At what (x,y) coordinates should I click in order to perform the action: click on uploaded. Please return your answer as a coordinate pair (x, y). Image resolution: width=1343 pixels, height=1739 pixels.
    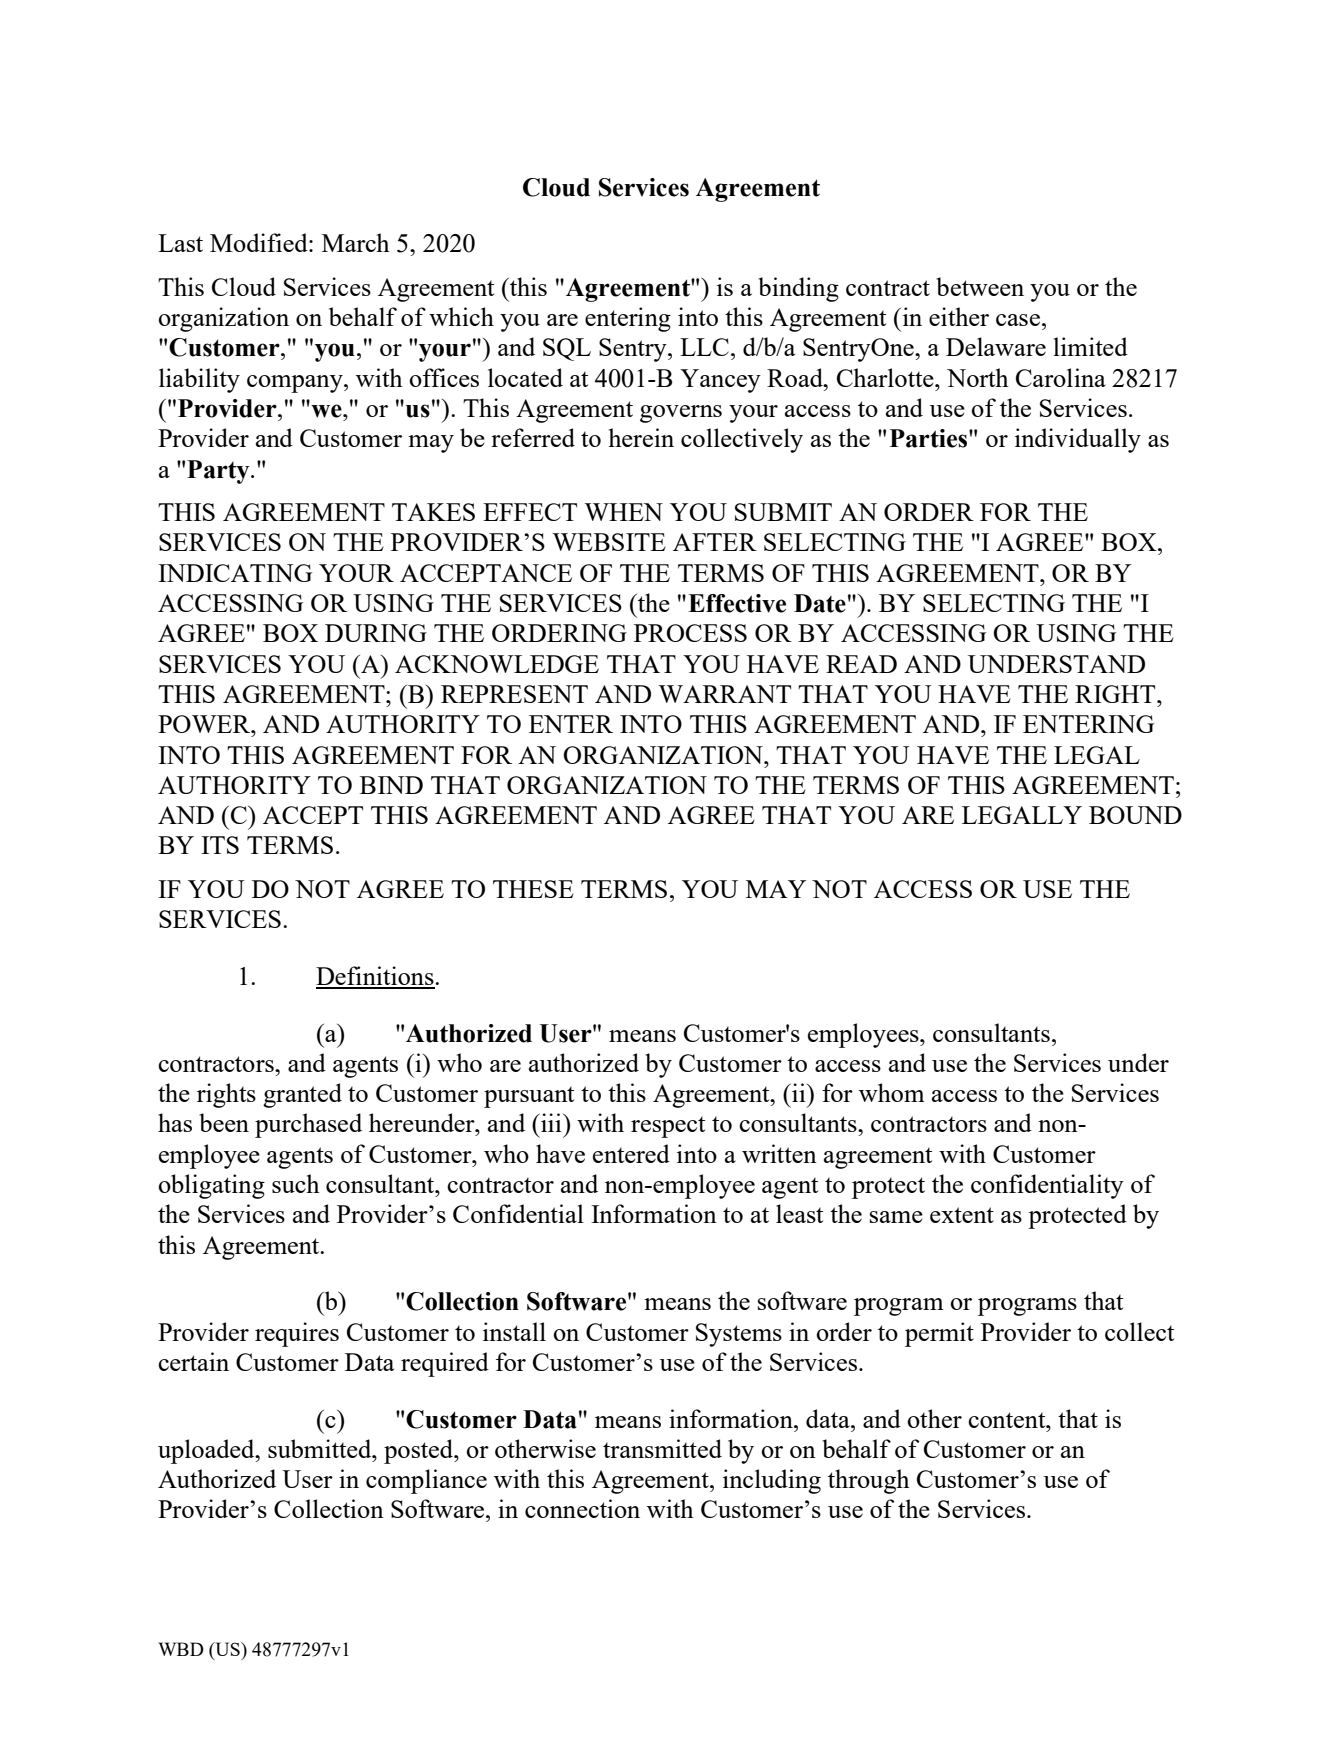
    Looking at the image, I should click on (207, 1451).
